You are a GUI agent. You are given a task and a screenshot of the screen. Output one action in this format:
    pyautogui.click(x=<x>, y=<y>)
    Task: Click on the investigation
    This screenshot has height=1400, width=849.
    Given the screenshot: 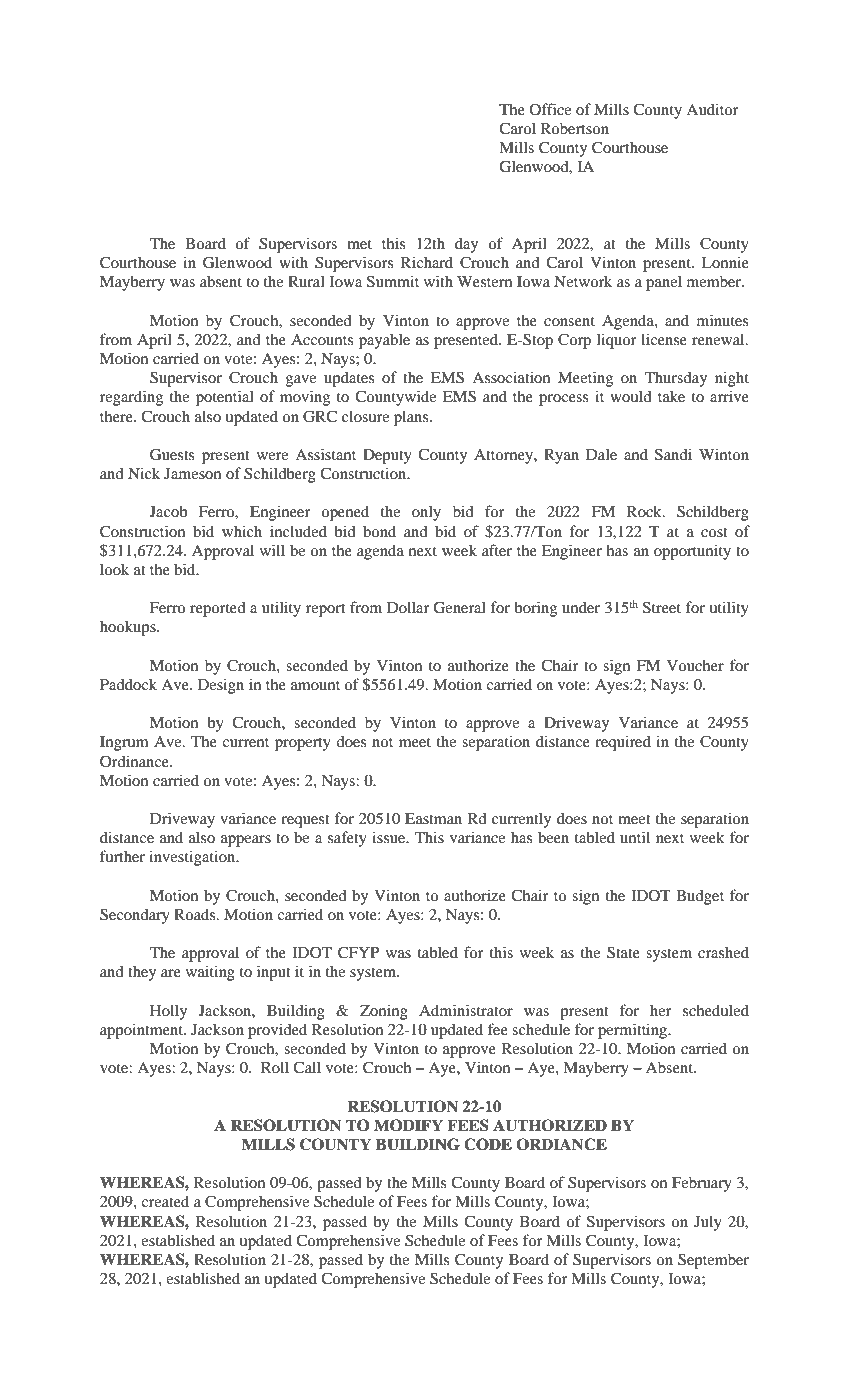 What is the action you would take?
    pyautogui.click(x=193, y=858)
